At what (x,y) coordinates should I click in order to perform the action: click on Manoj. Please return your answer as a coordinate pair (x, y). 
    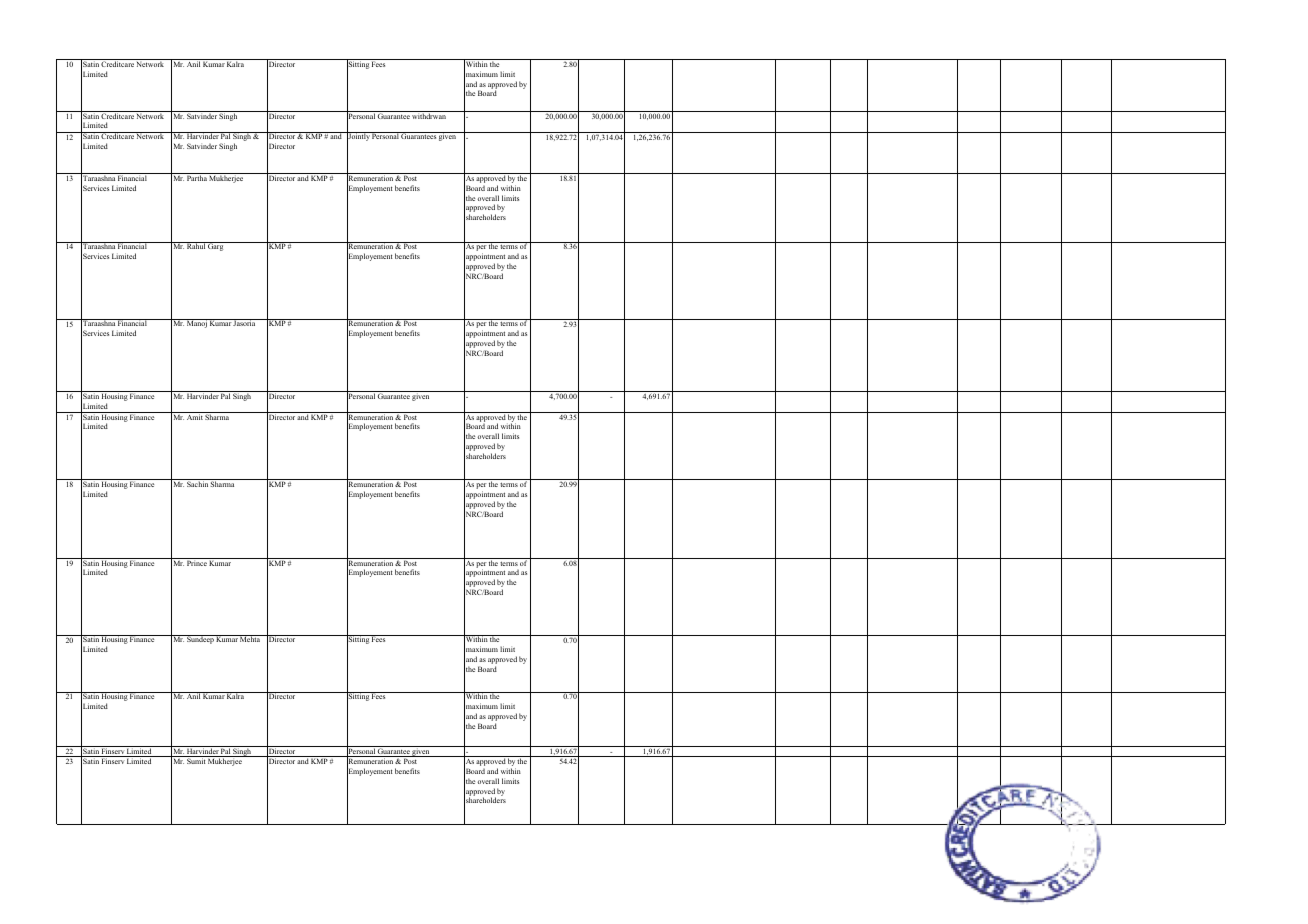
    Looking at the image, I should click on (197, 323).
